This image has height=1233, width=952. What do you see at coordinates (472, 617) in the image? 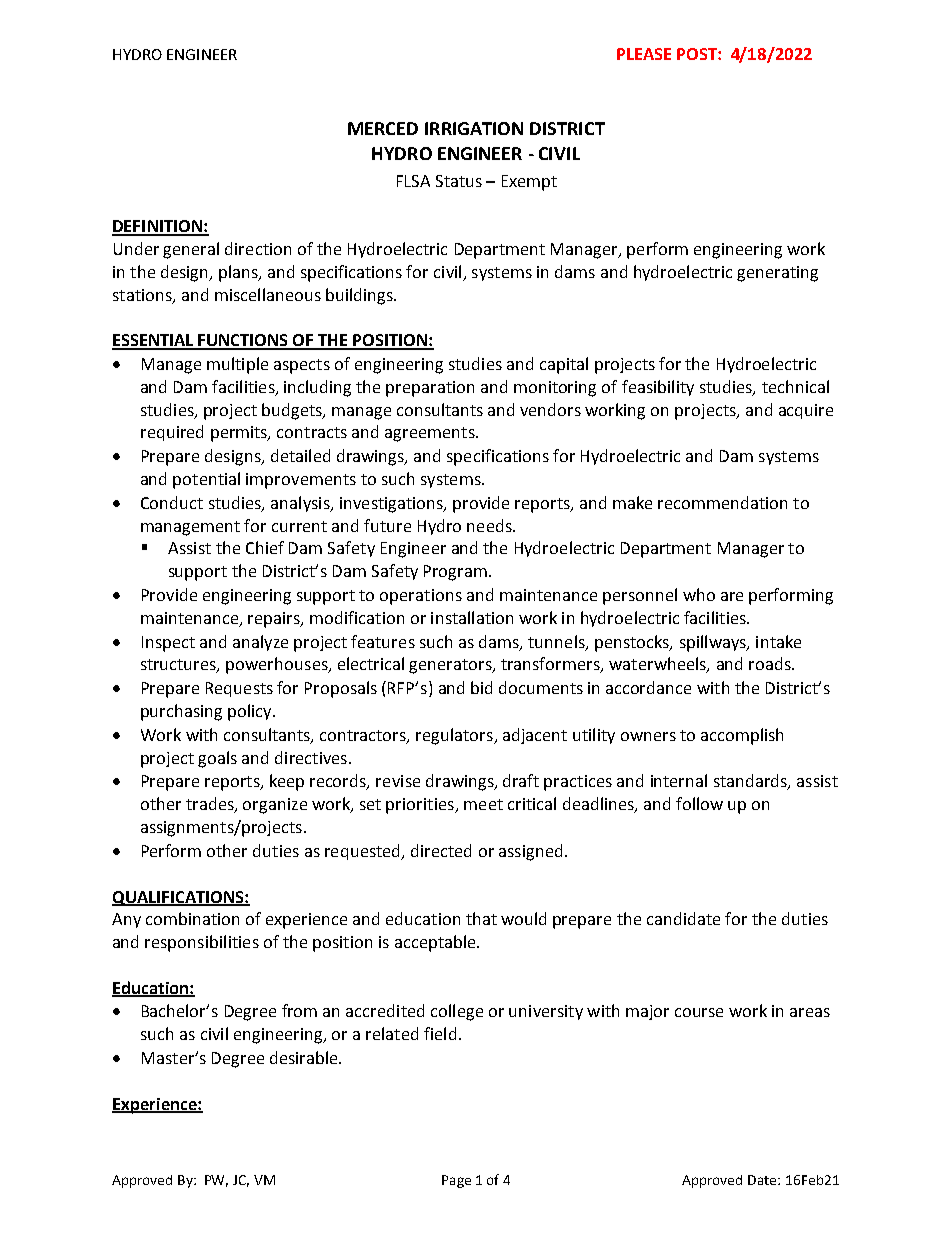
I see `installation` at bounding box center [472, 617].
